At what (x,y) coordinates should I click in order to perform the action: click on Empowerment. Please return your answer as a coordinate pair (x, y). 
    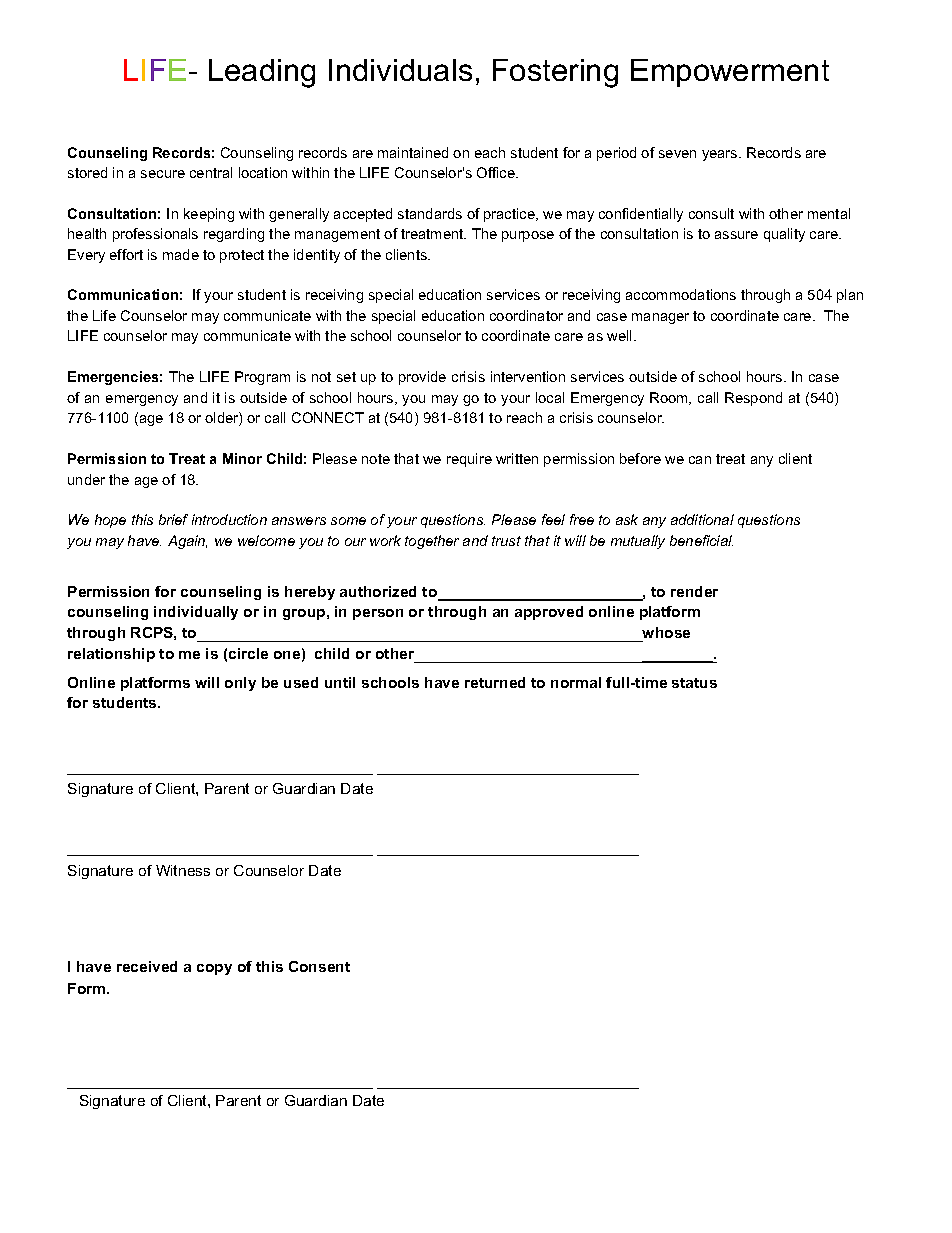
    Looking at the image, I should click on (730, 73).
